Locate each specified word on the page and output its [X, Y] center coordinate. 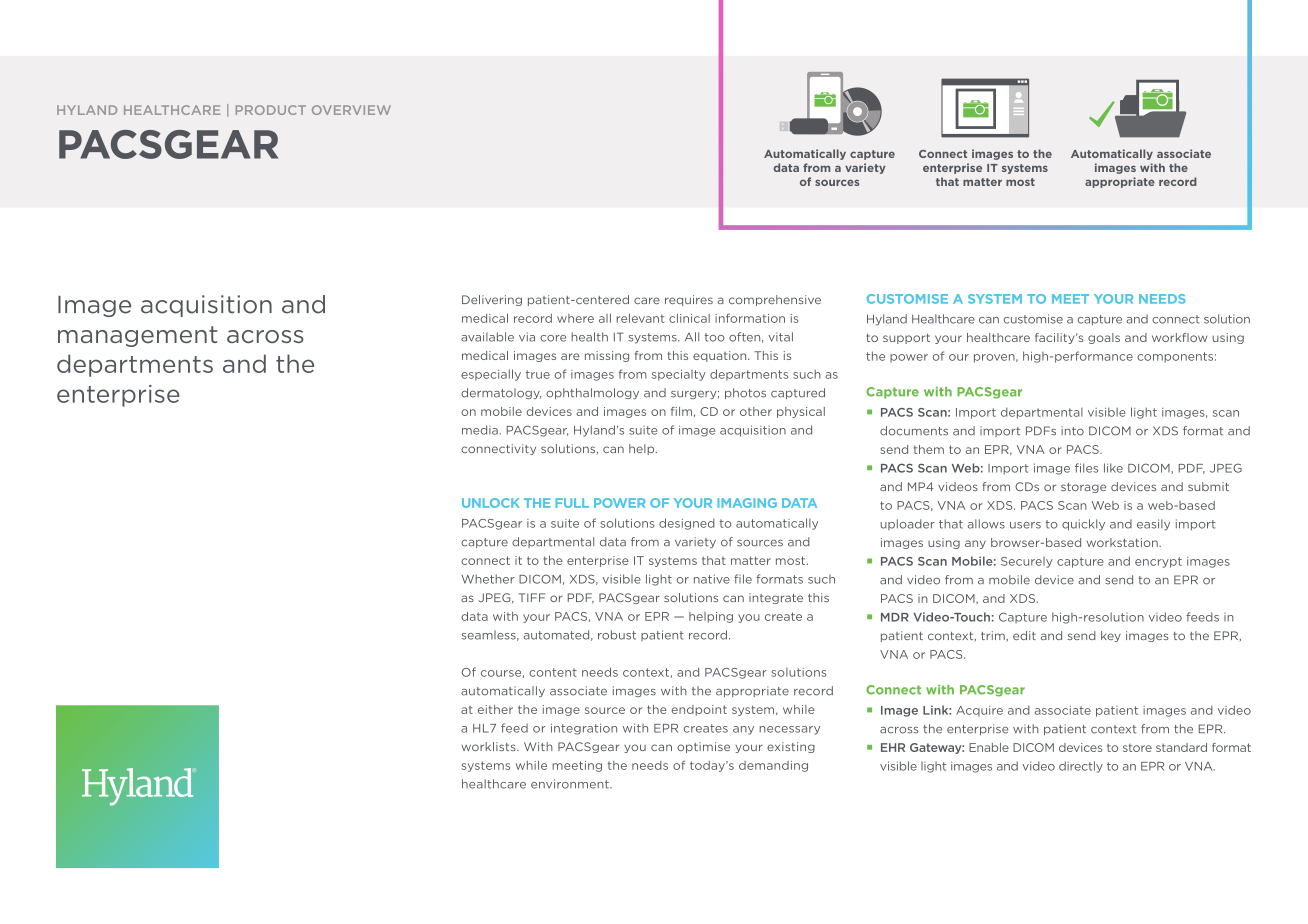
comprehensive [775, 300]
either [495, 709]
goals [1104, 338]
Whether [487, 579]
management [137, 336]
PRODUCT [271, 110]
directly [1081, 767]
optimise [703, 747]
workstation [1123, 542]
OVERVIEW [351, 110]
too [714, 337]
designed [687, 524]
